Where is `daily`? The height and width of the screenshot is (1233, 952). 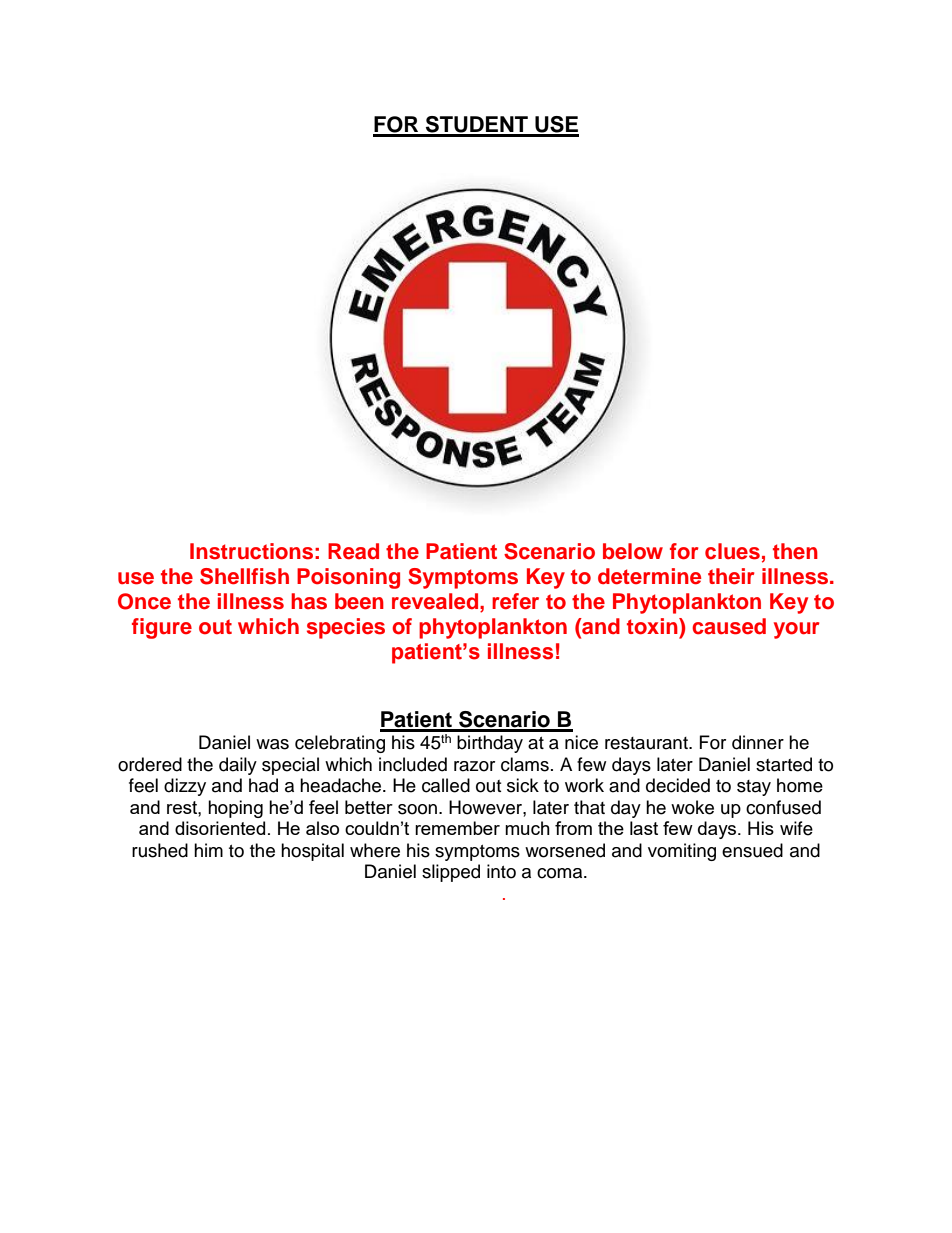 daily is located at coordinates (238, 766).
